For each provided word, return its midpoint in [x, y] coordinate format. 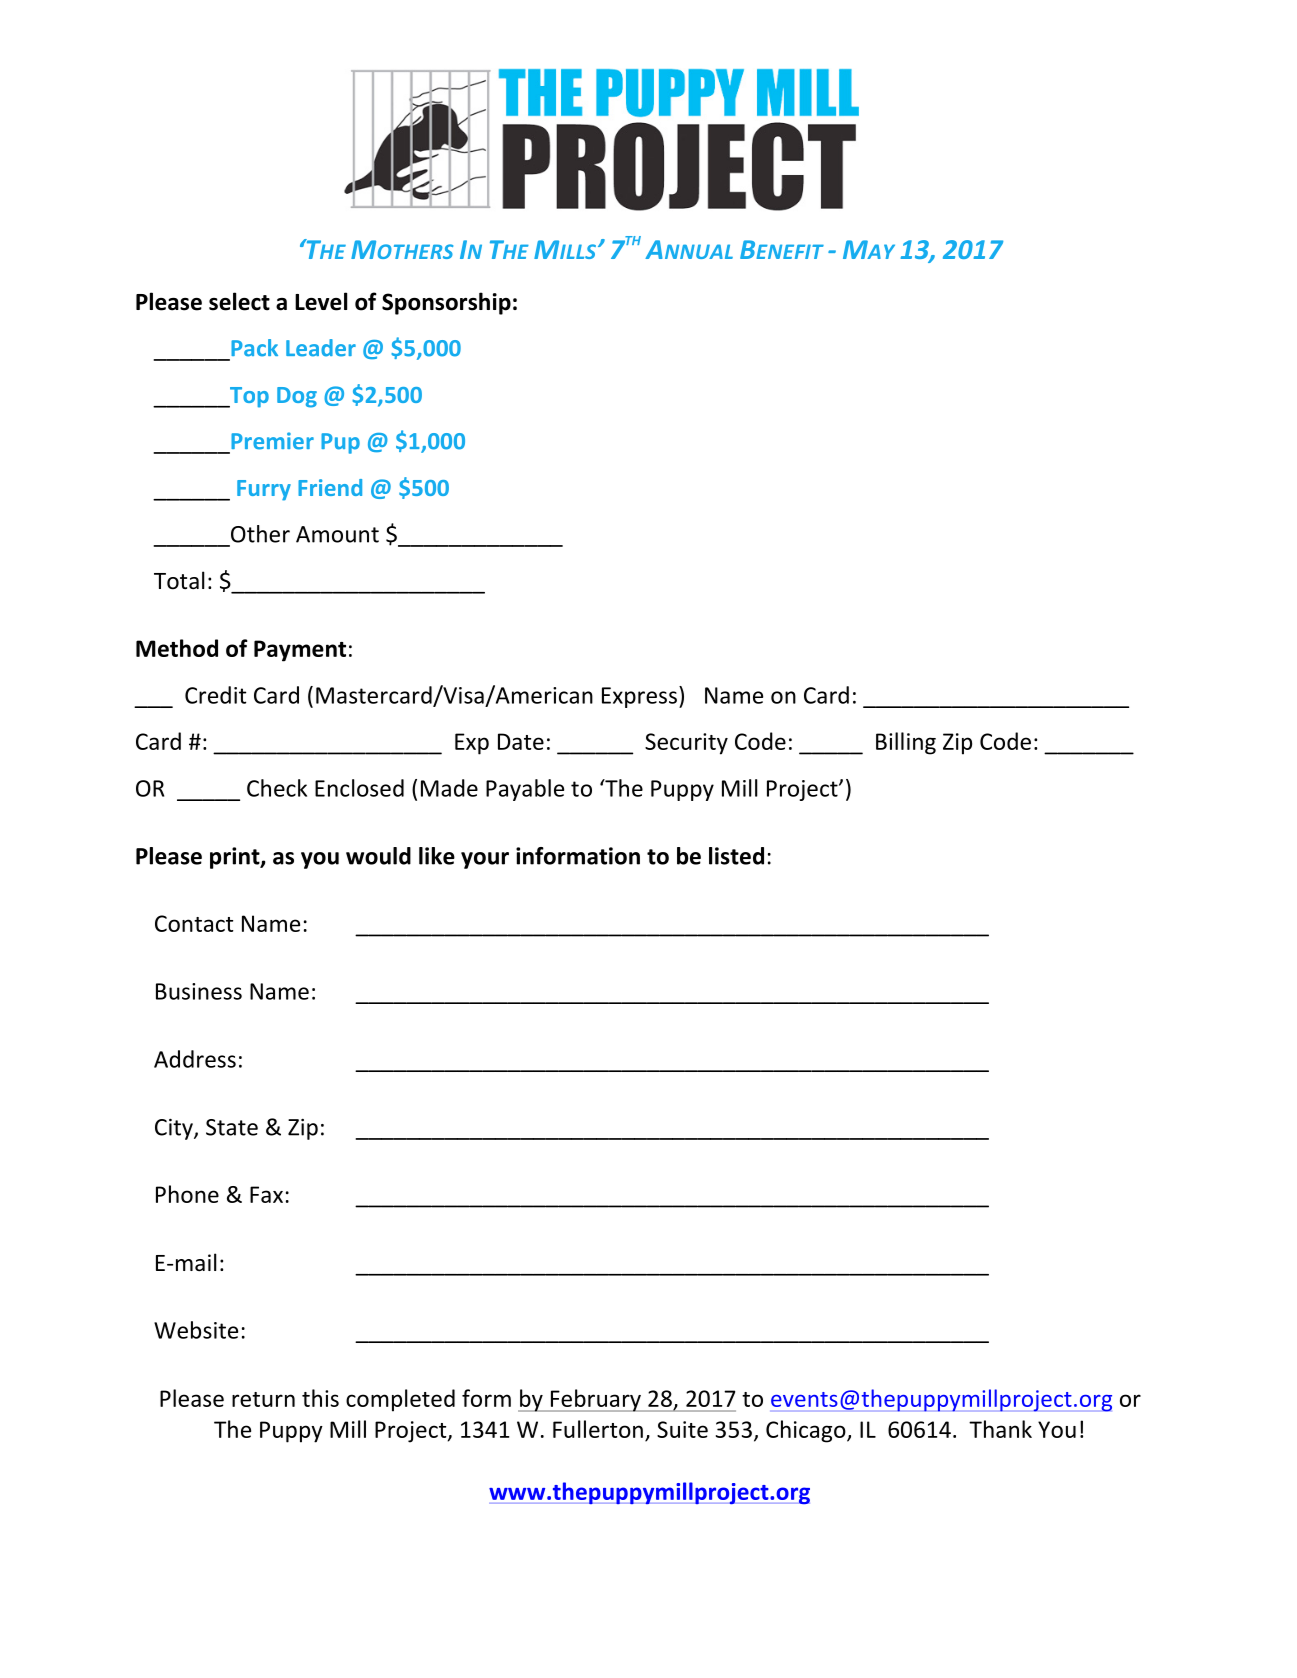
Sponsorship [446, 303]
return [263, 1399]
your [485, 860]
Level [321, 301]
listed [736, 856]
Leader [321, 348]
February [595, 1400]
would [378, 856]
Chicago [807, 1431]
